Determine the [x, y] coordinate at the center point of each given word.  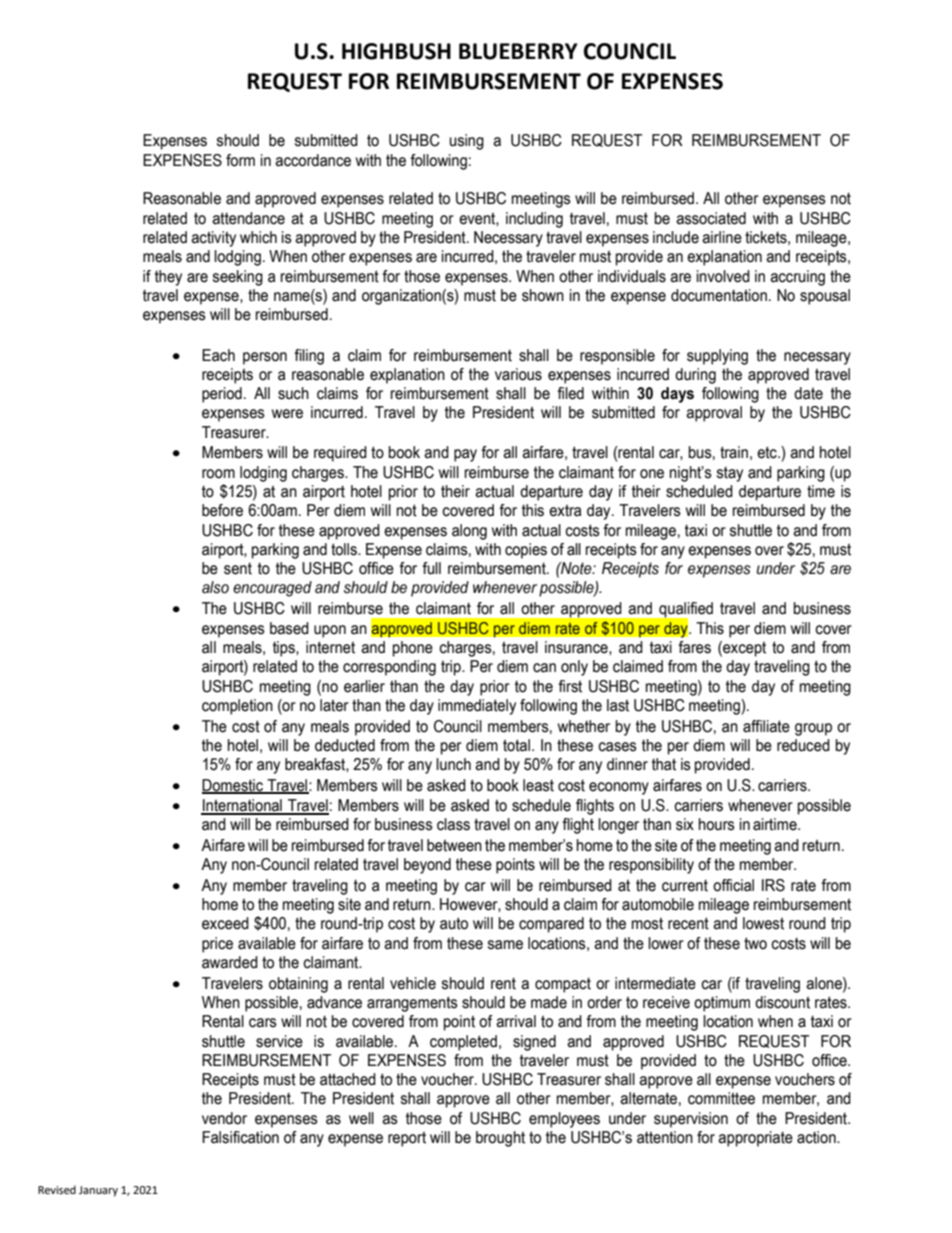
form [240, 160]
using [466, 142]
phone [413, 649]
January [98, 1191]
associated [711, 218]
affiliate [766, 726]
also [215, 587]
